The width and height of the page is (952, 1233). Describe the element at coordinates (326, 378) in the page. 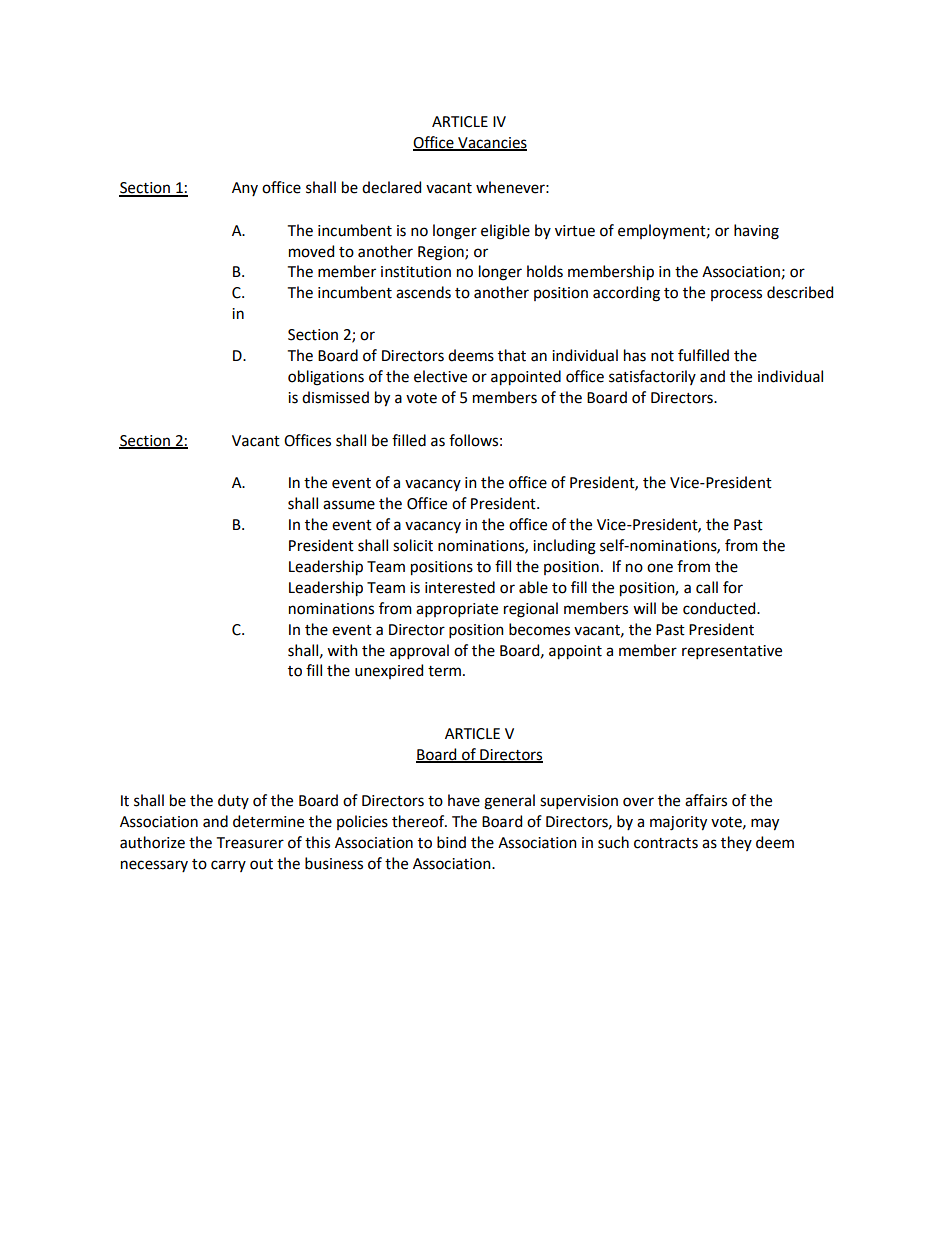

I see `obligations` at that location.
